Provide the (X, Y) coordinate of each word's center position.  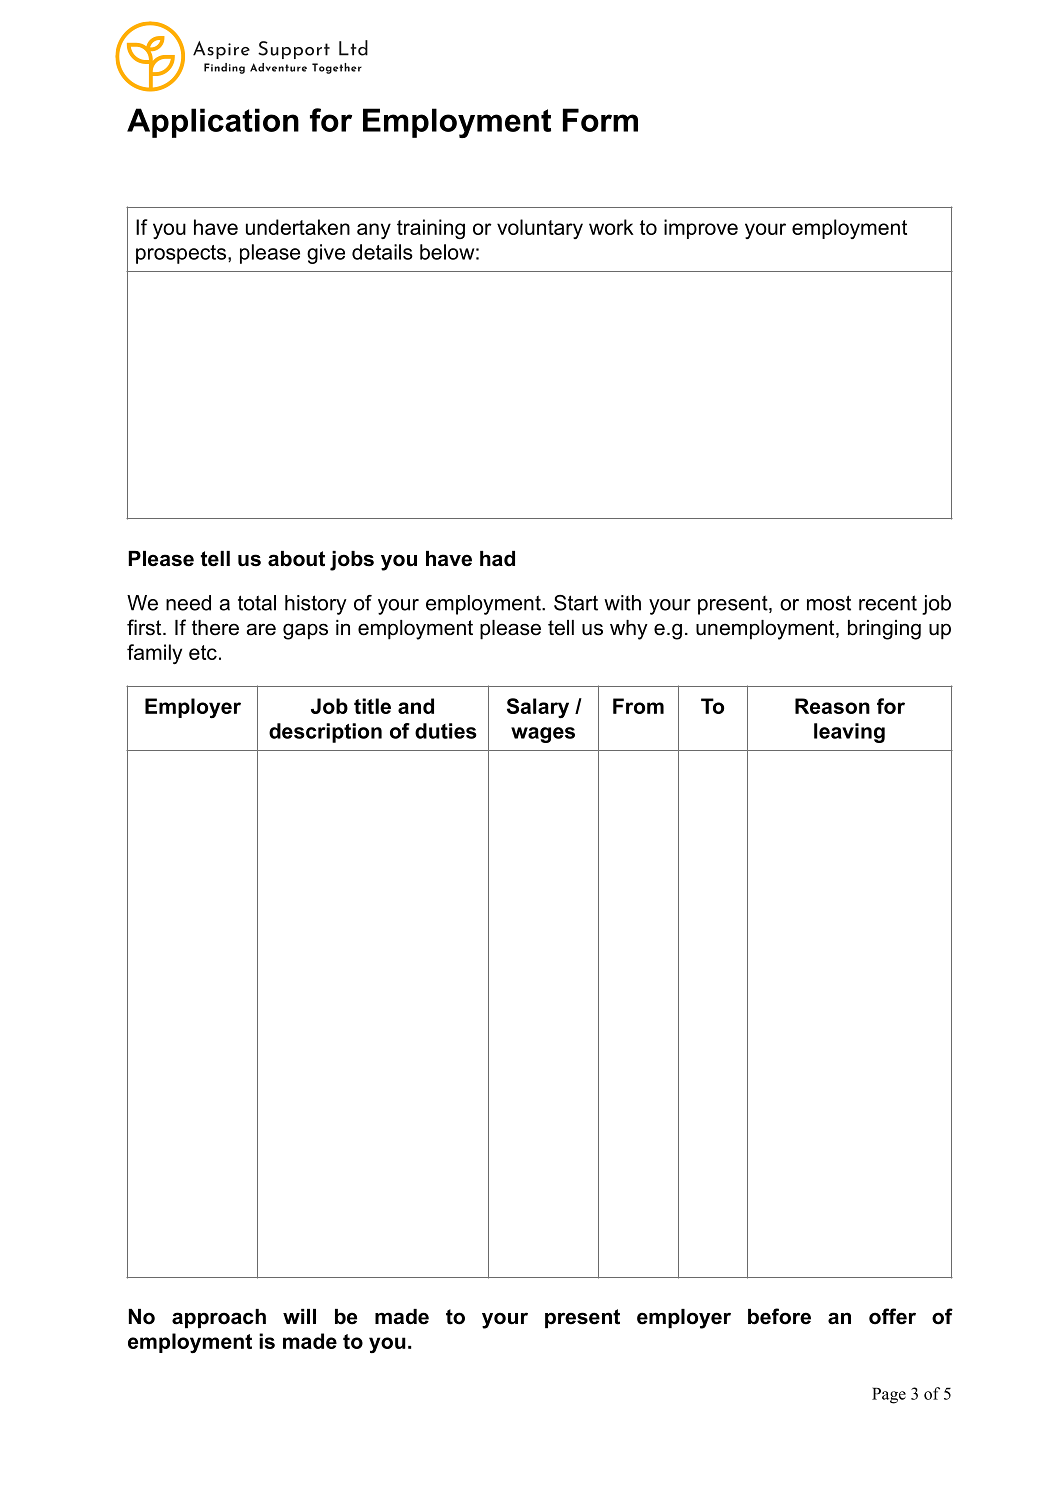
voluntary (540, 229)
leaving (849, 733)
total (257, 603)
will (299, 1316)
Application (213, 123)
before (779, 1316)
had (497, 559)
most (829, 603)
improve (701, 229)
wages (543, 735)
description (325, 733)
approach (219, 1318)
